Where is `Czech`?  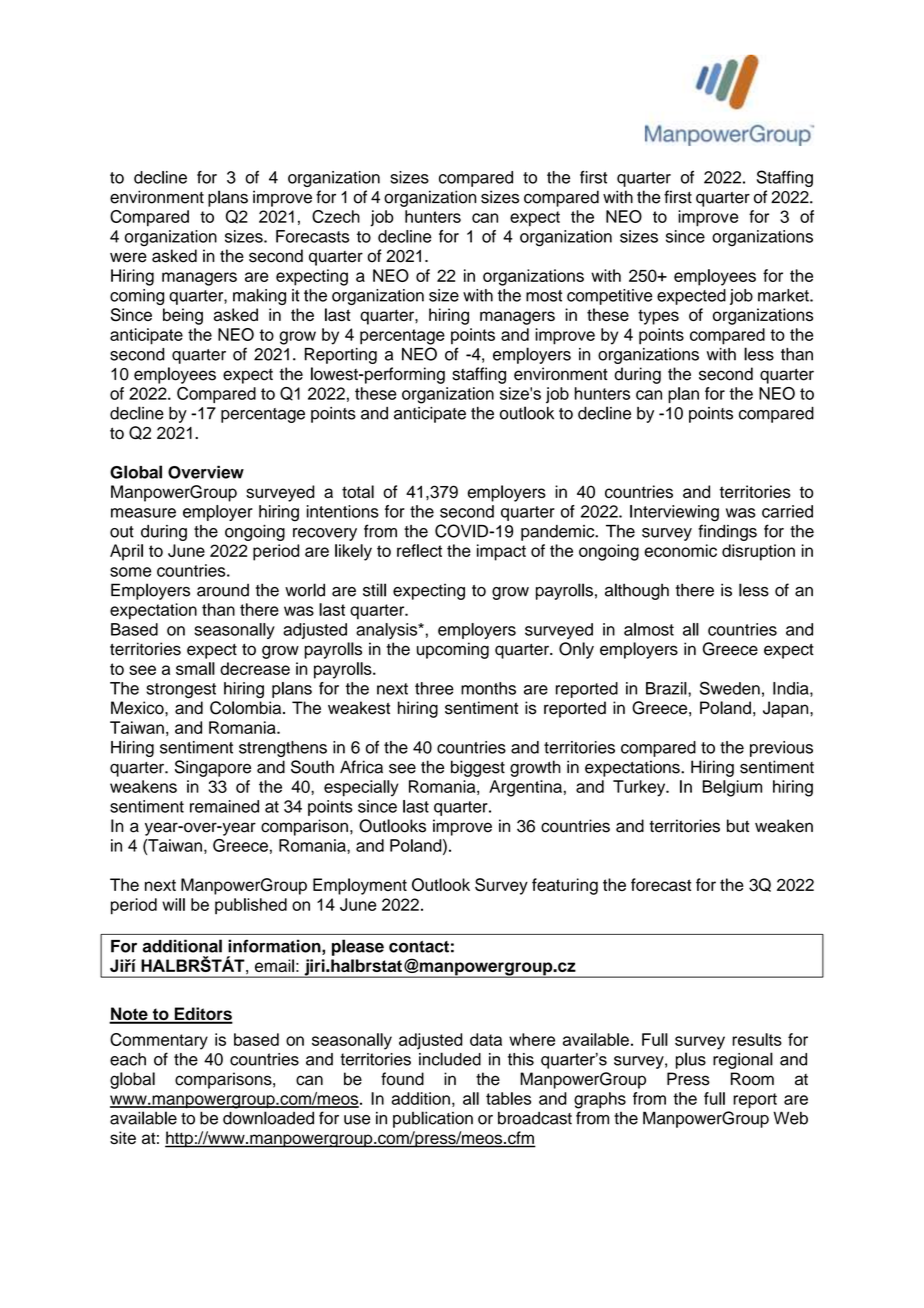
Czech is located at coordinates (336, 216).
